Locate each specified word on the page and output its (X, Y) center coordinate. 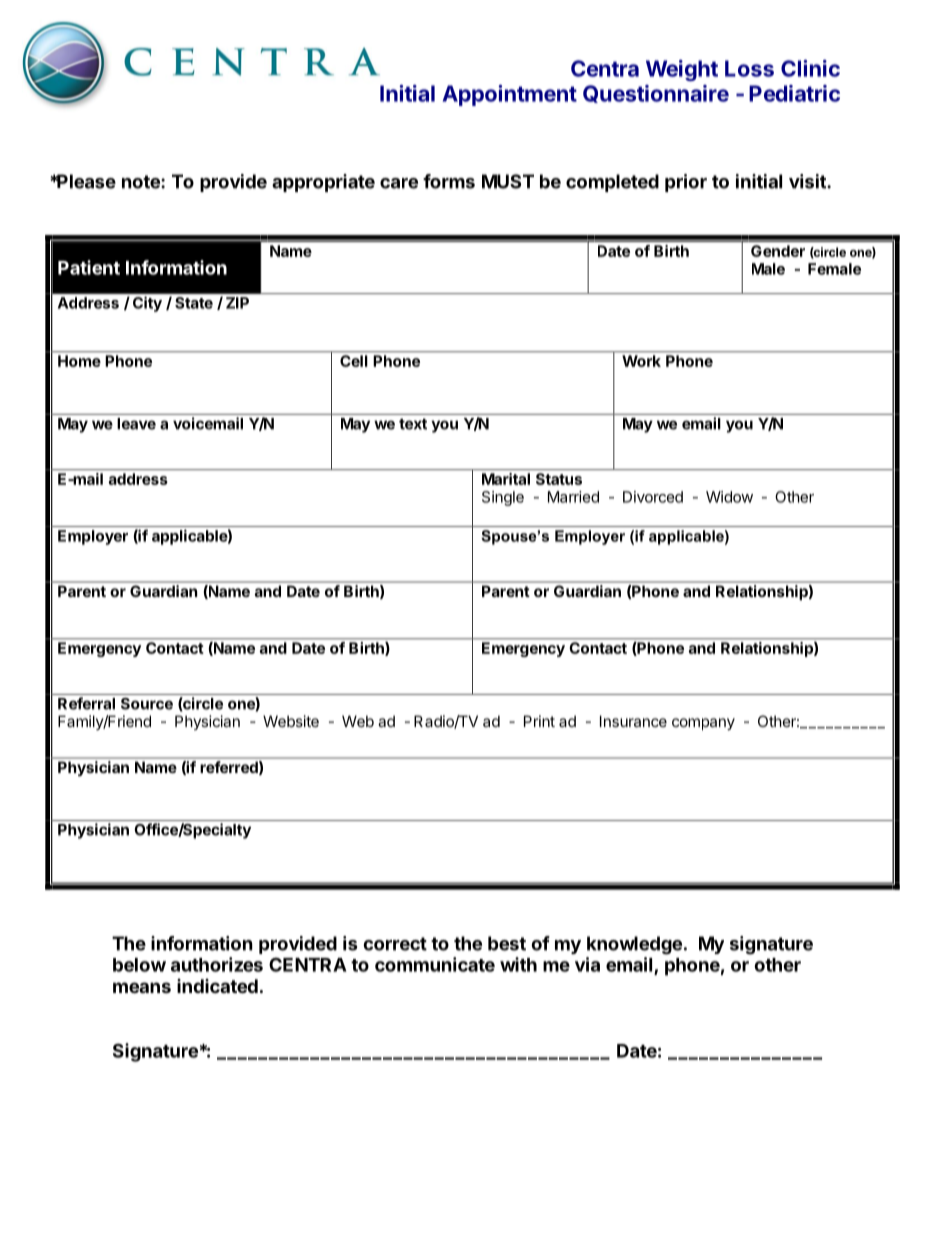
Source (147, 704)
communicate (435, 964)
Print (539, 721)
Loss (749, 68)
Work (641, 361)
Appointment (510, 95)
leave (136, 424)
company (703, 724)
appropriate (323, 183)
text (413, 424)
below (139, 965)
